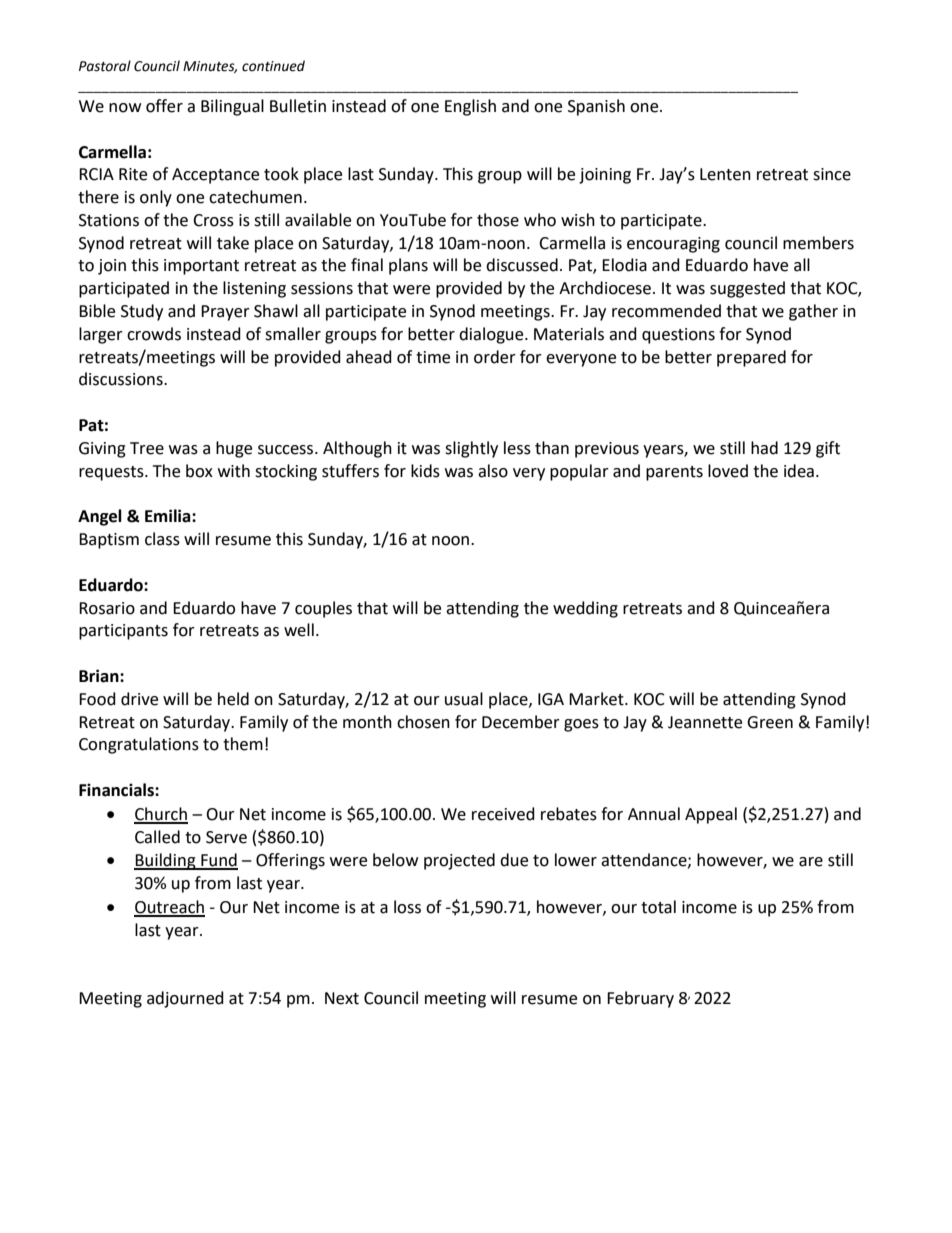 The height and width of the screenshot is (1233, 952). Describe the element at coordinates (117, 790) in the screenshot. I see `Financials` at that location.
